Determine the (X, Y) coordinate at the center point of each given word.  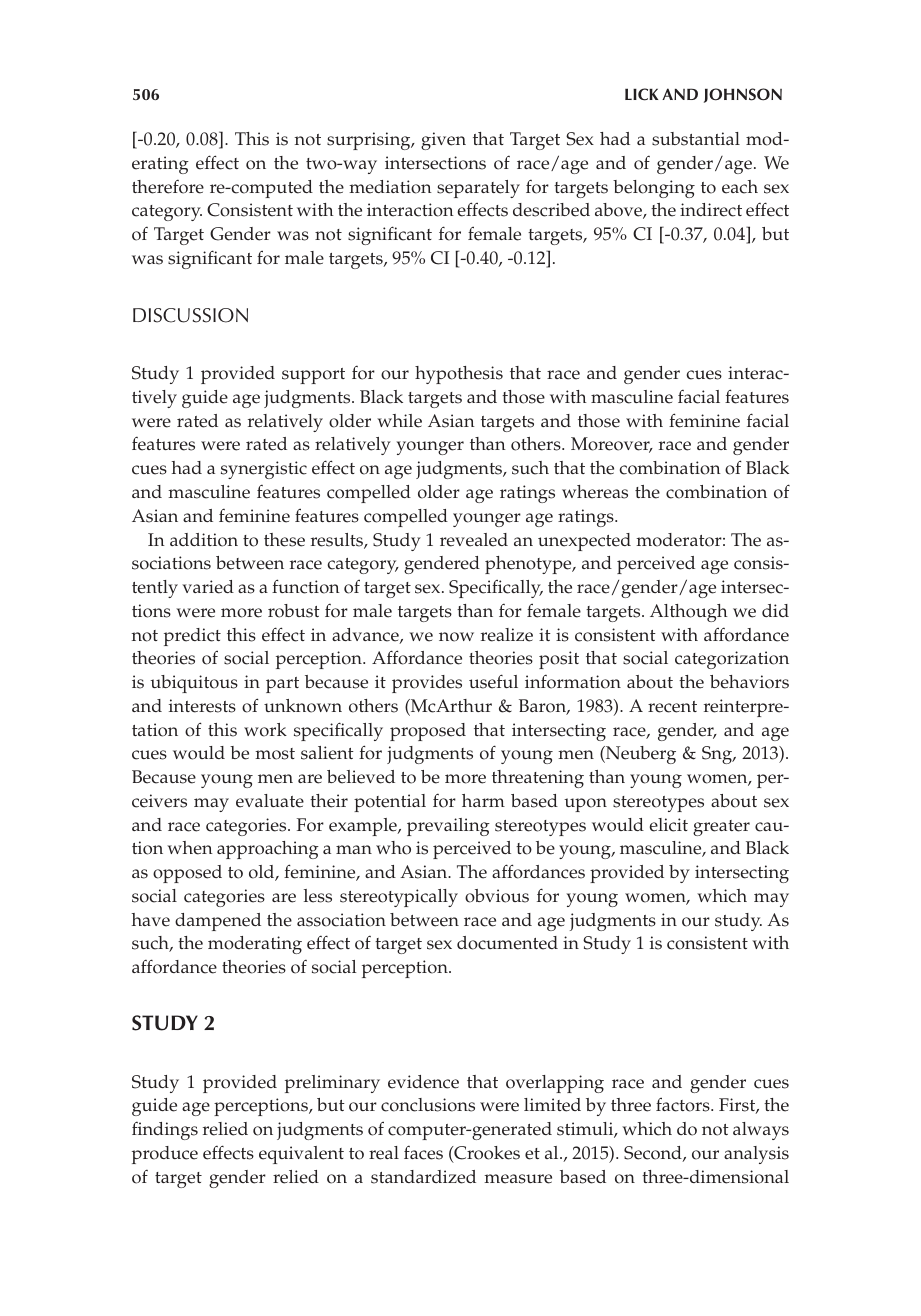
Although (689, 613)
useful (493, 681)
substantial (696, 139)
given (443, 141)
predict (192, 637)
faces (423, 1153)
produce (165, 1155)
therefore (168, 187)
